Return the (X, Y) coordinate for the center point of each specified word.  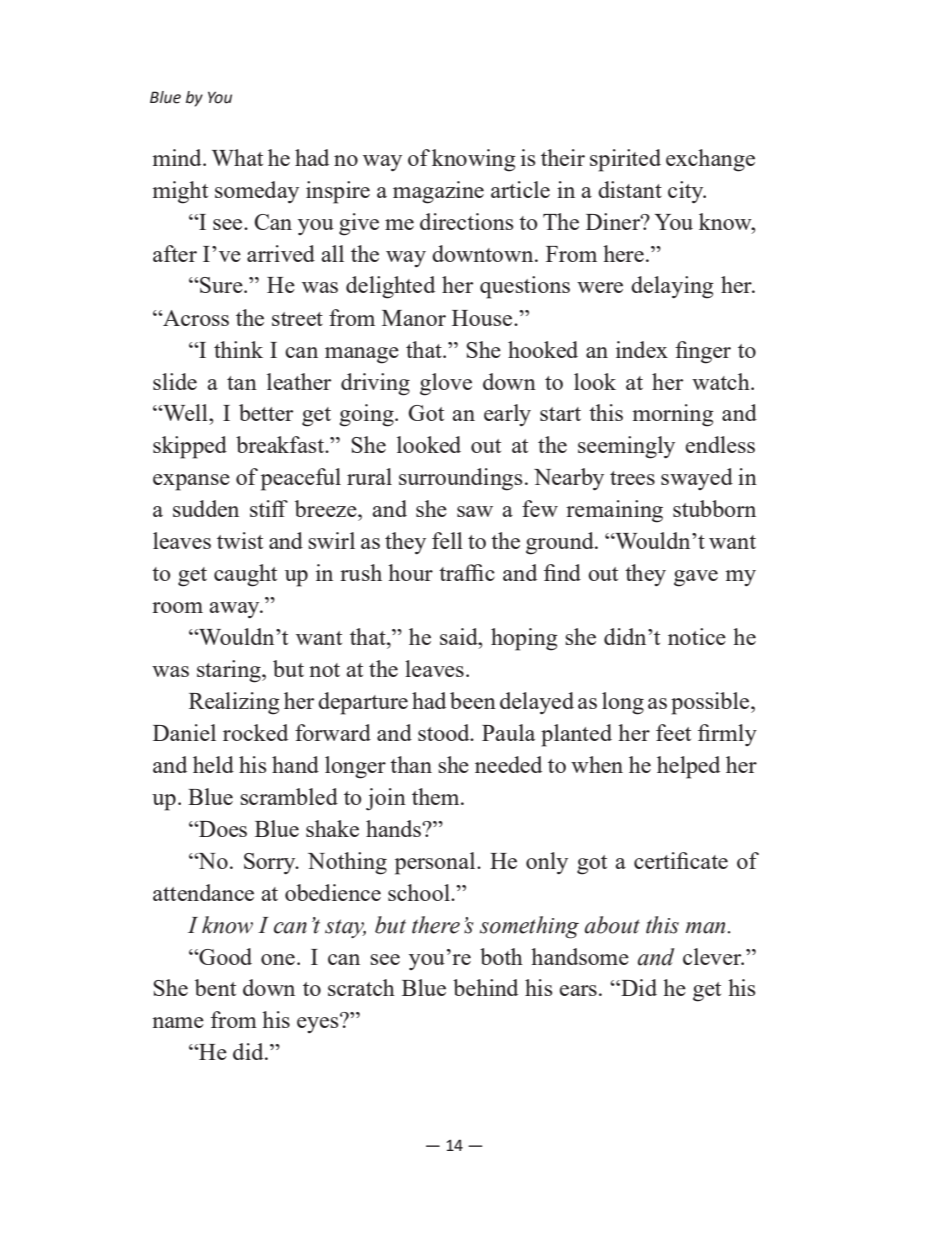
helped (688, 767)
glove (446, 384)
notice (697, 636)
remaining (614, 511)
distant (630, 189)
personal (436, 863)
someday (257, 192)
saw (475, 511)
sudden (206, 508)
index (642, 349)
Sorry (271, 863)
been (473, 700)
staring (230, 671)
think (238, 349)
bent (215, 987)
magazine (438, 192)
